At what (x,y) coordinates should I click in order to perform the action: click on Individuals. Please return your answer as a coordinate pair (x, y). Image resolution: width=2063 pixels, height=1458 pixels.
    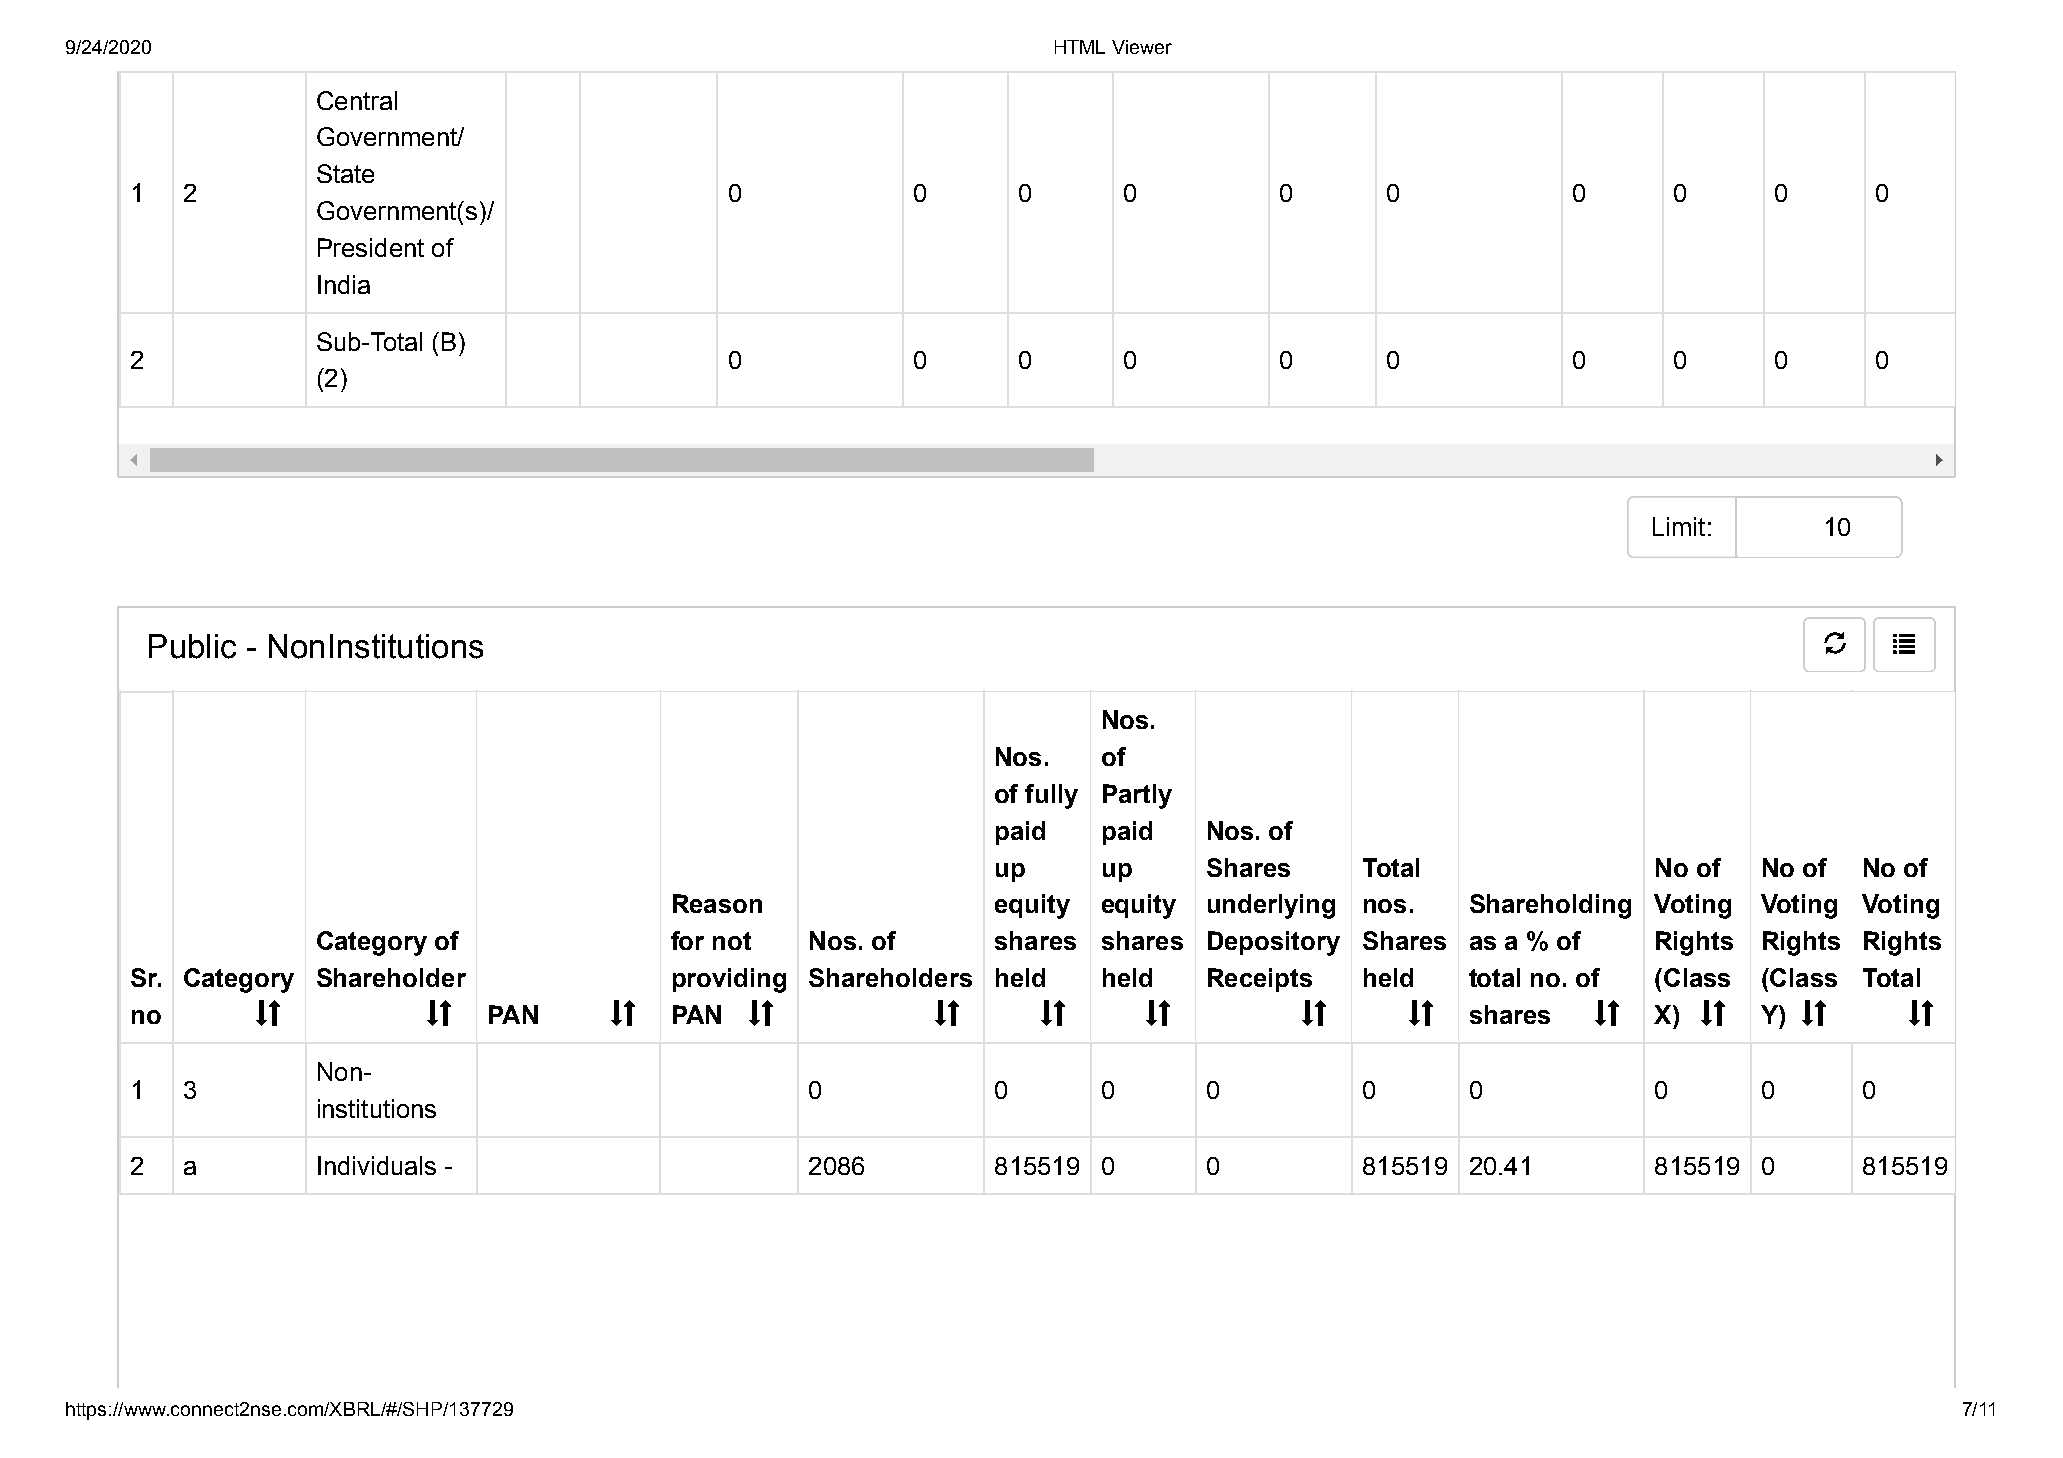
    Looking at the image, I should click on (377, 1165).
